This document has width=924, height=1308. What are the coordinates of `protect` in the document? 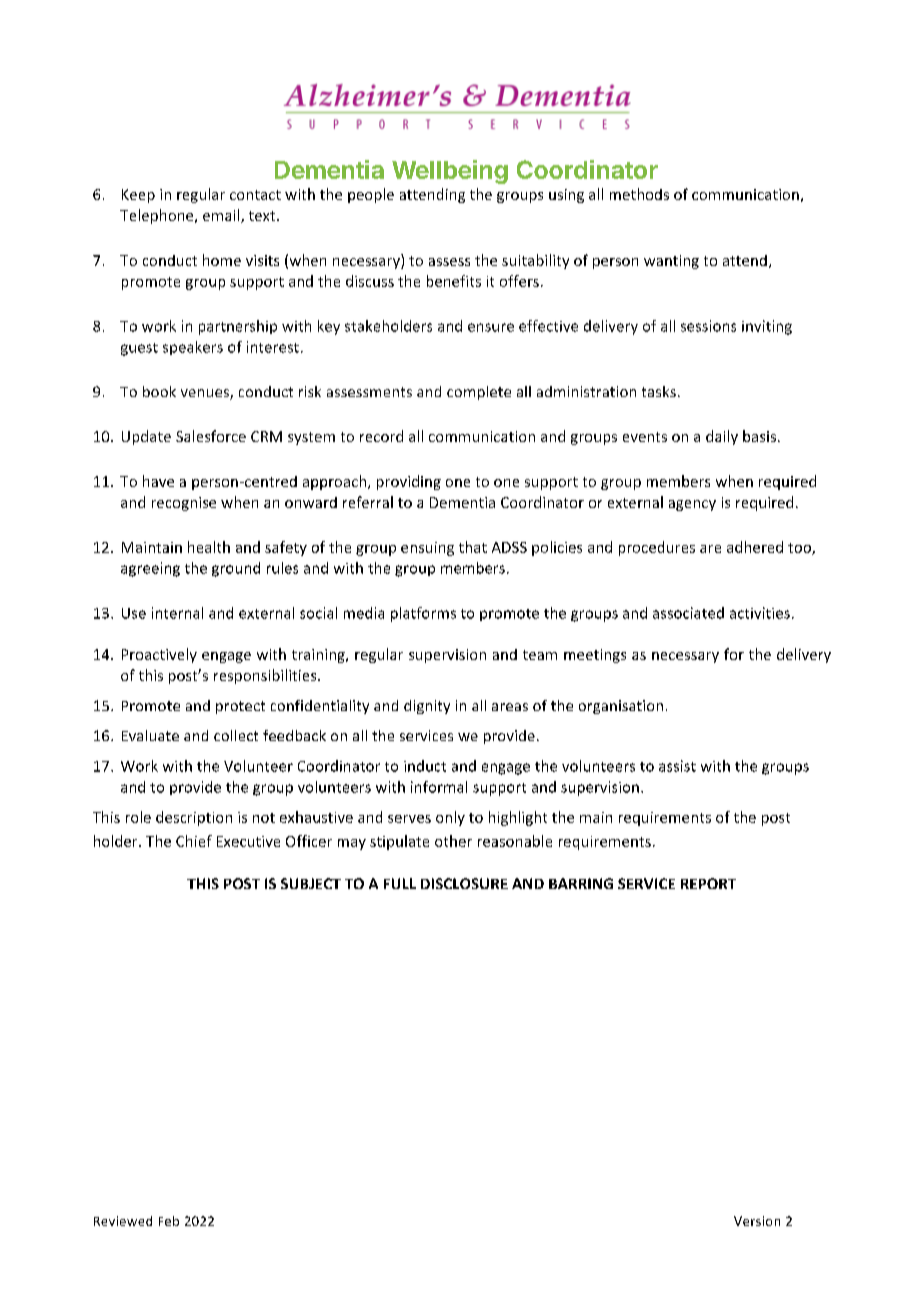 It's located at (240, 707).
